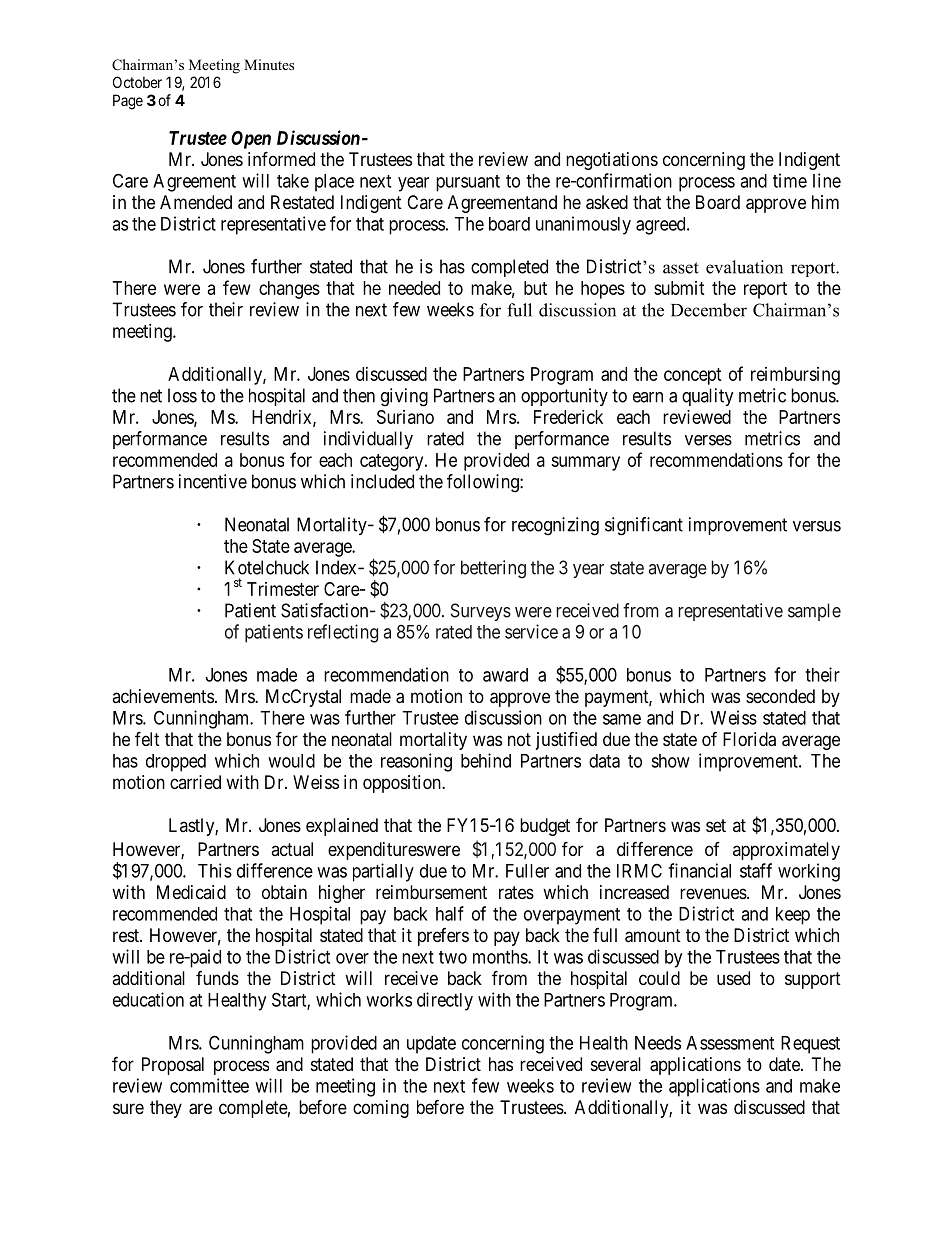 Image resolution: width=952 pixels, height=1233 pixels. Describe the element at coordinates (269, 64) in the document. I see `Minutes` at that location.
